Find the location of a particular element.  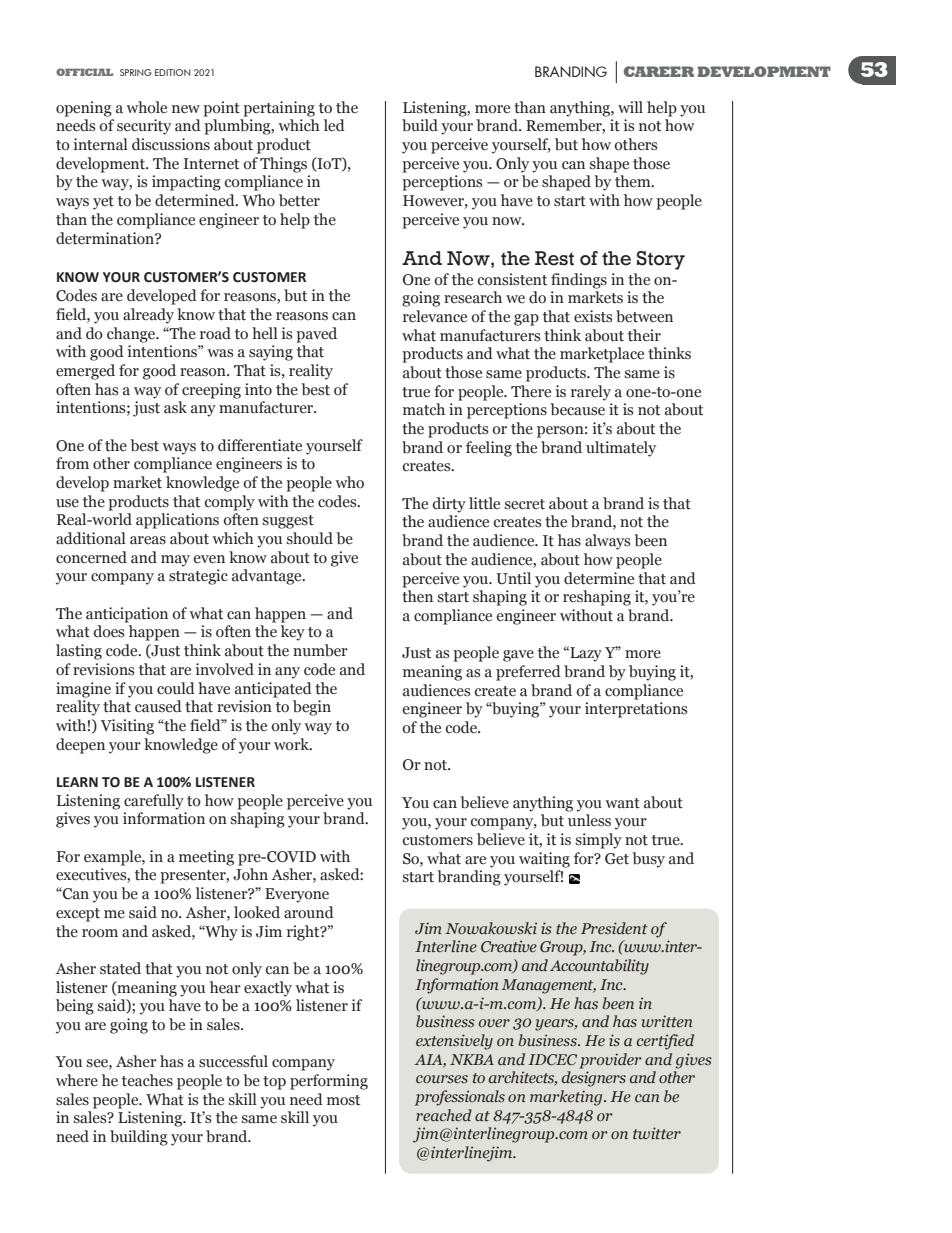

change is located at coordinates (132, 335).
